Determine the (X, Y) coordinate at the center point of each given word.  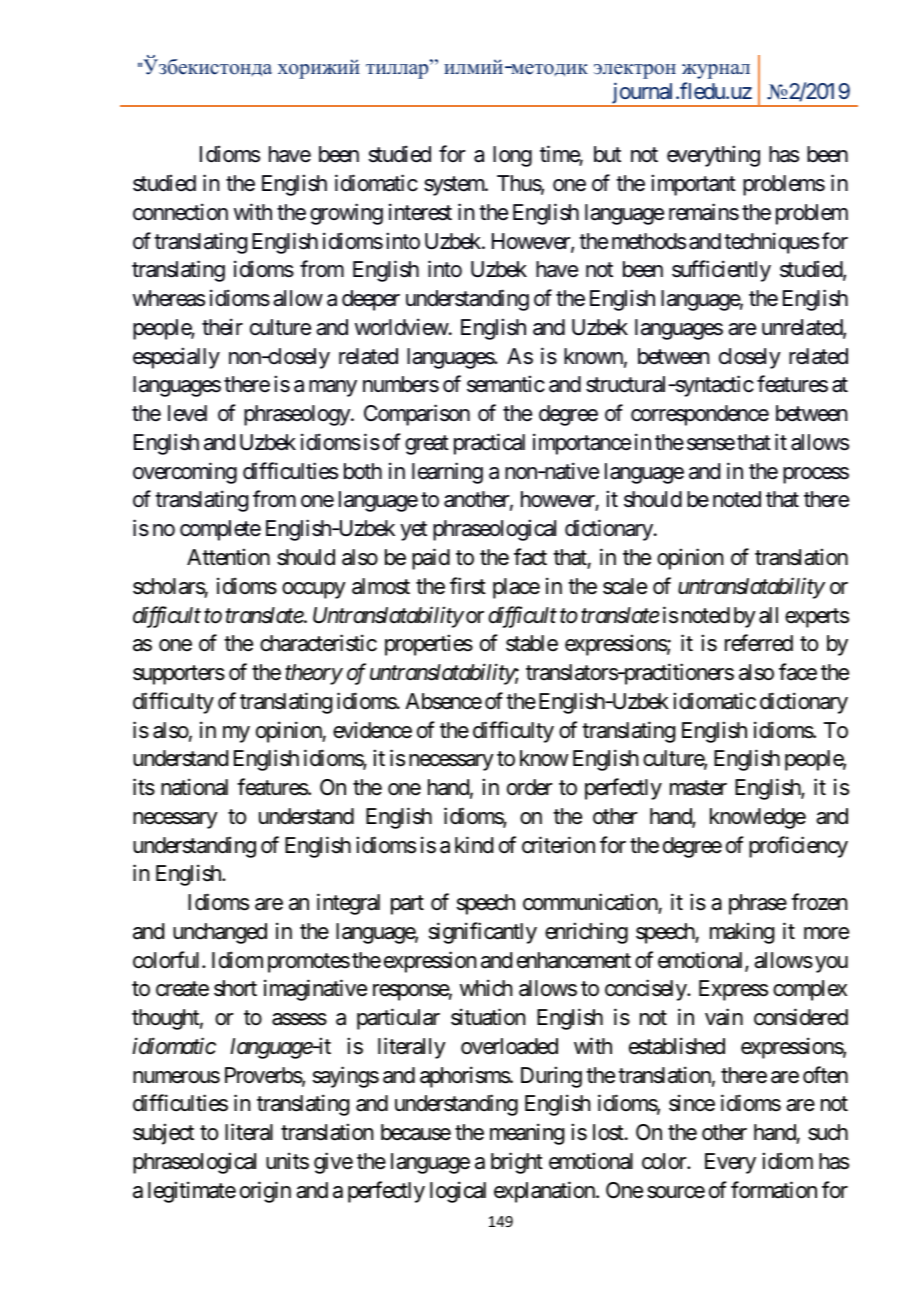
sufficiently (721, 271)
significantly (483, 933)
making (742, 933)
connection (180, 212)
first (468, 586)
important (693, 185)
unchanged (220, 933)
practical (489, 444)
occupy (314, 590)
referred (759, 643)
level (187, 413)
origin (265, 1192)
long (512, 156)
